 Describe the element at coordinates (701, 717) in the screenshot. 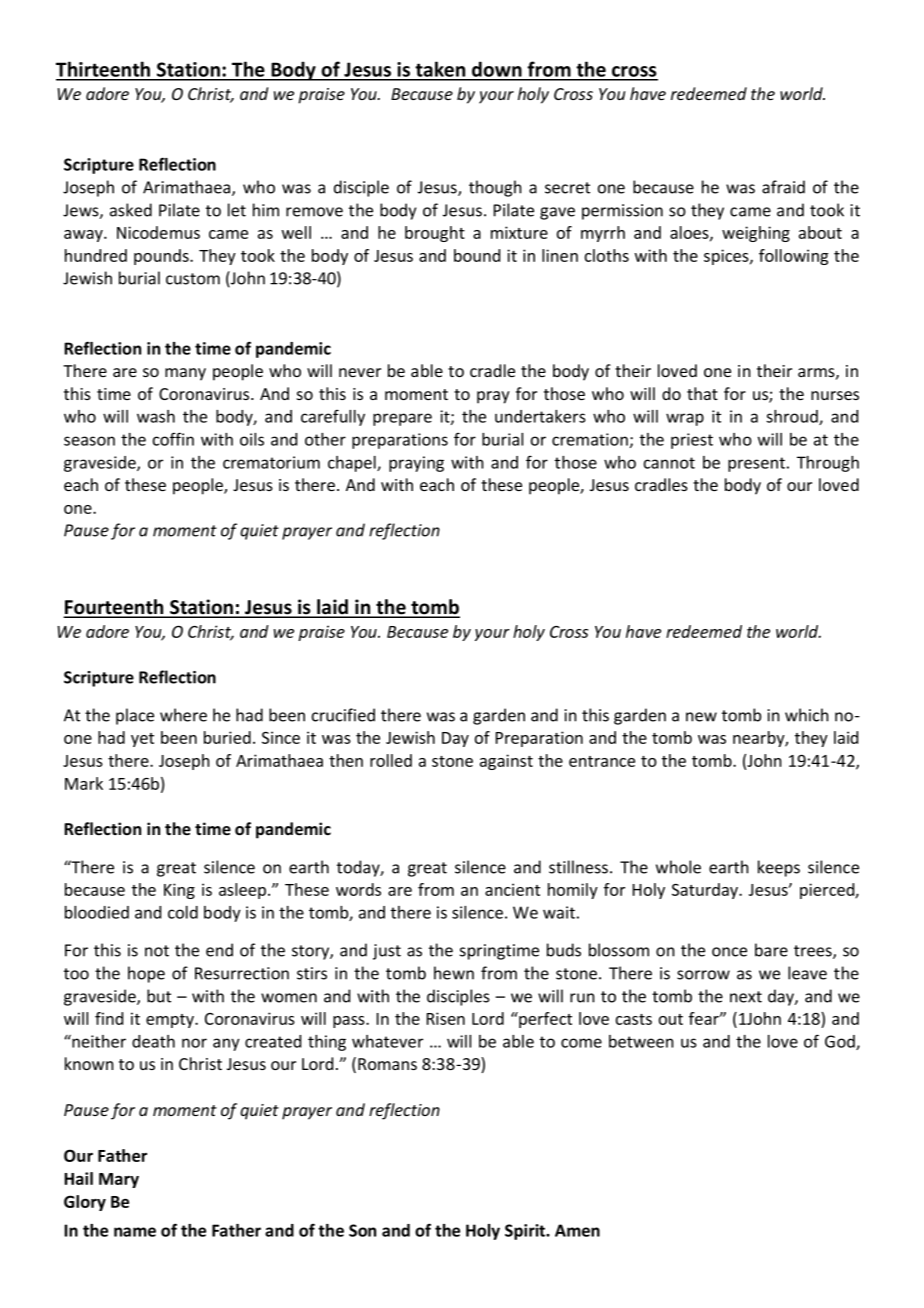

I see `new` at that location.
